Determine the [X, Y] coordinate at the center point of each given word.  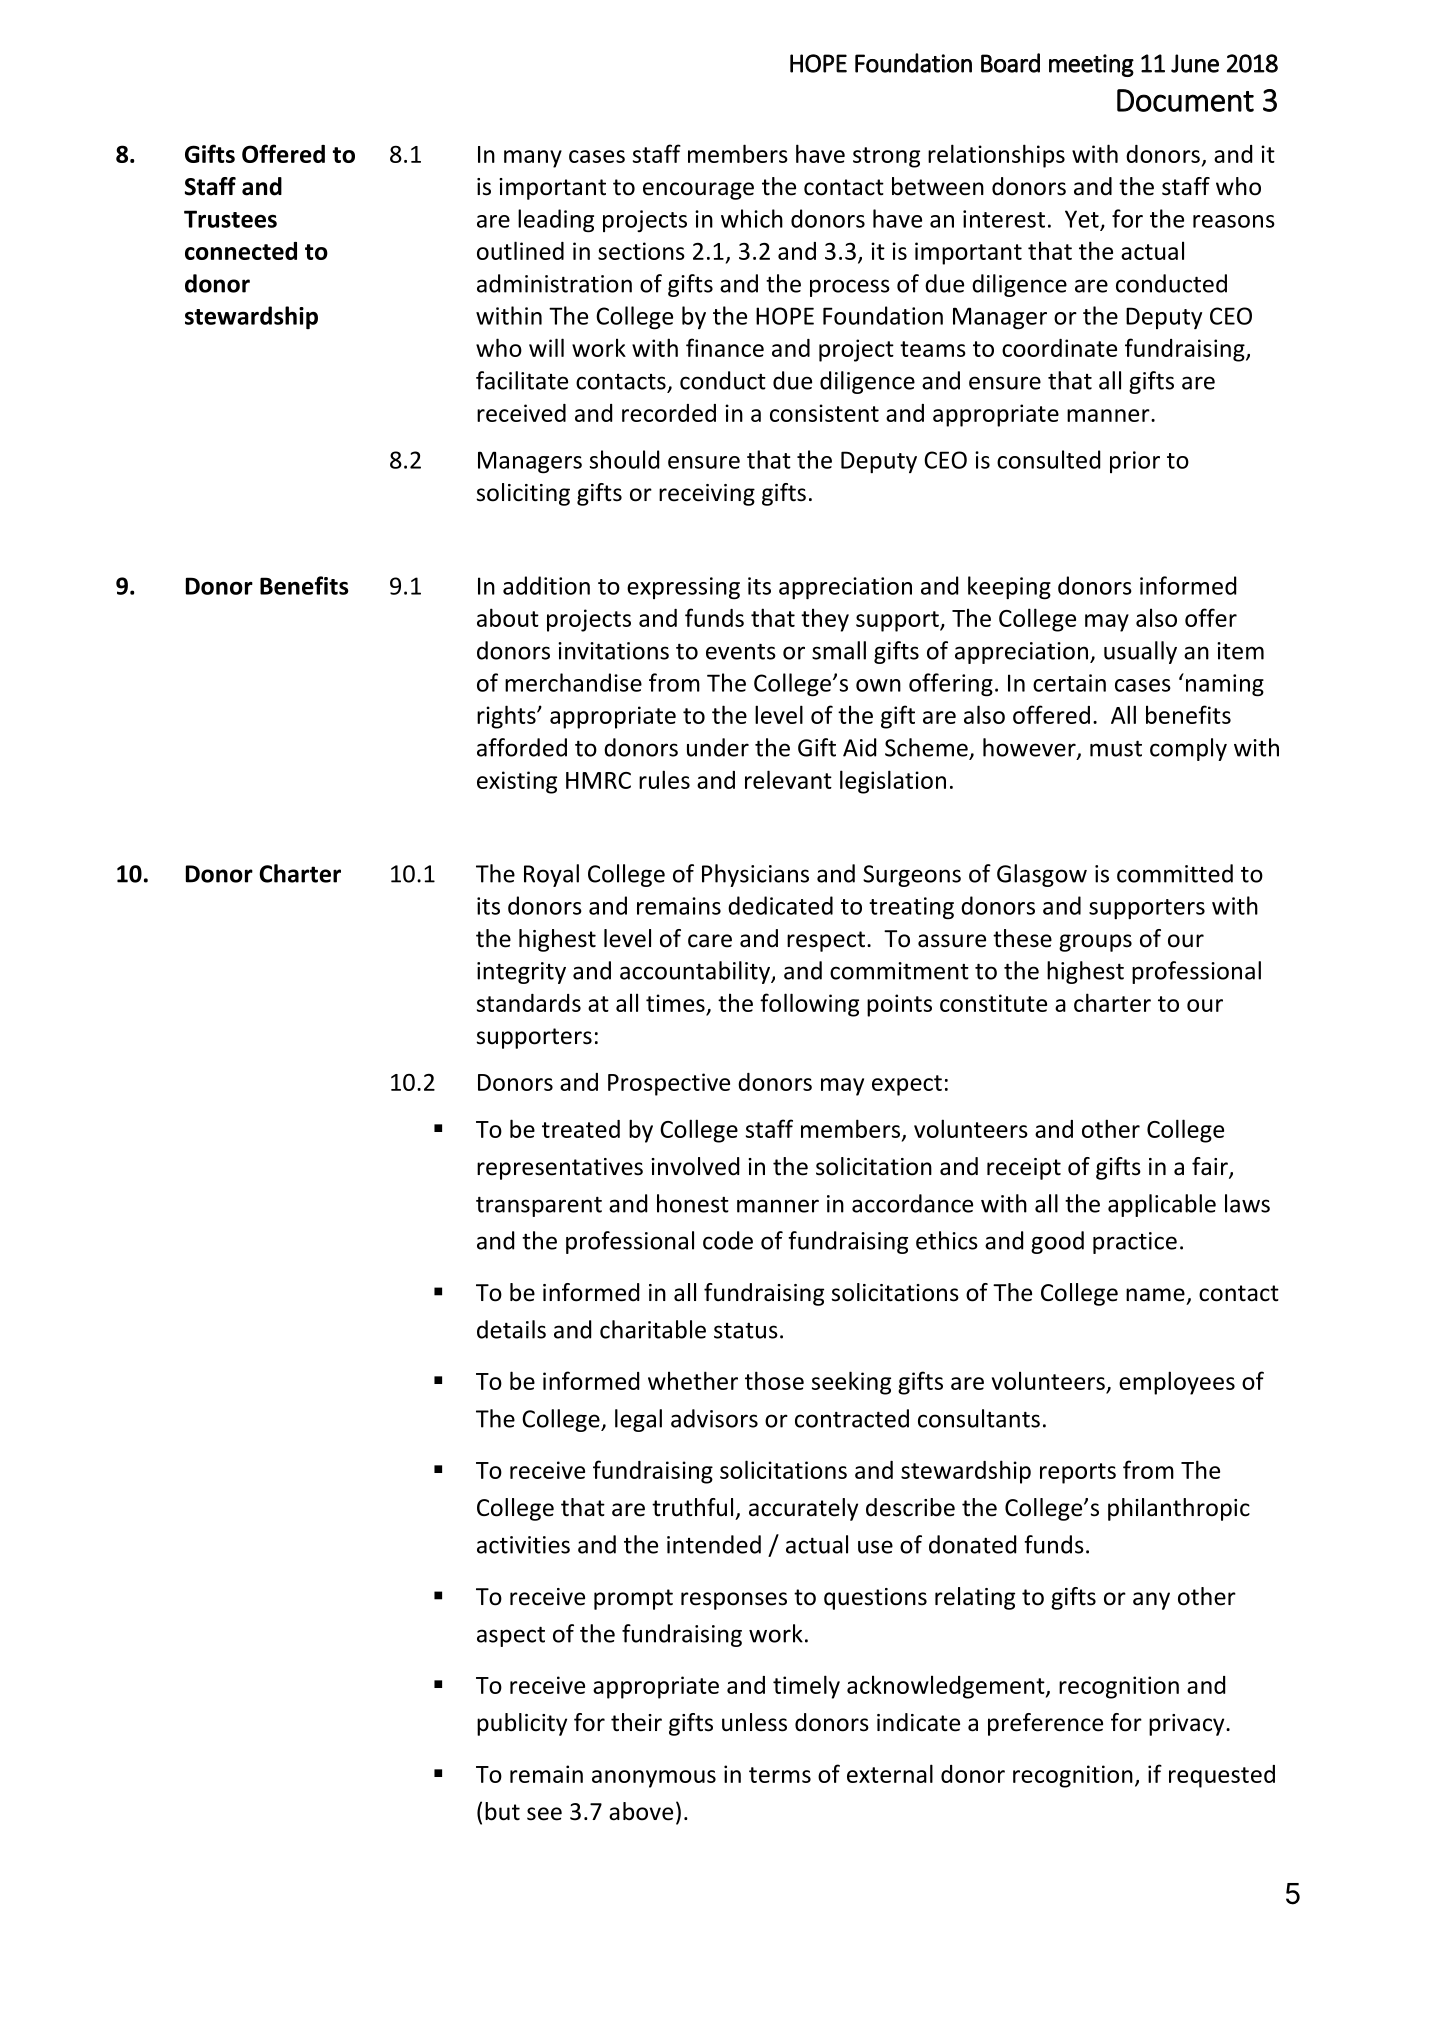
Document [1185, 100]
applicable [1162, 1205]
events [741, 651]
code [728, 1240]
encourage [698, 191]
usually [1140, 652]
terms [780, 1775]
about [508, 617]
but [502, 1811]
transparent [539, 1206]
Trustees [230, 219]
